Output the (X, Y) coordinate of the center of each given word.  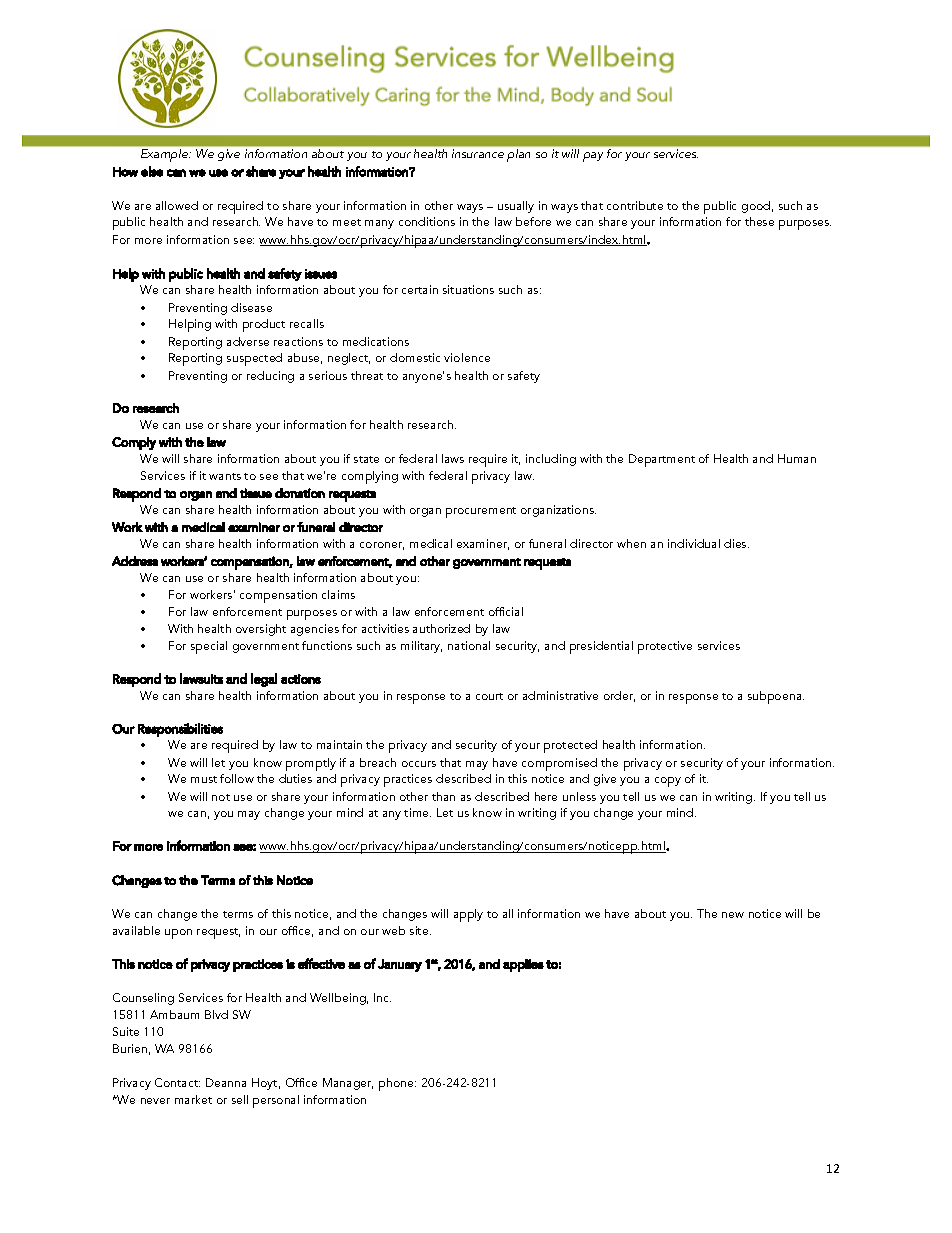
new (733, 915)
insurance (478, 153)
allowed (177, 205)
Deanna (226, 1082)
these (759, 221)
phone (397, 1084)
